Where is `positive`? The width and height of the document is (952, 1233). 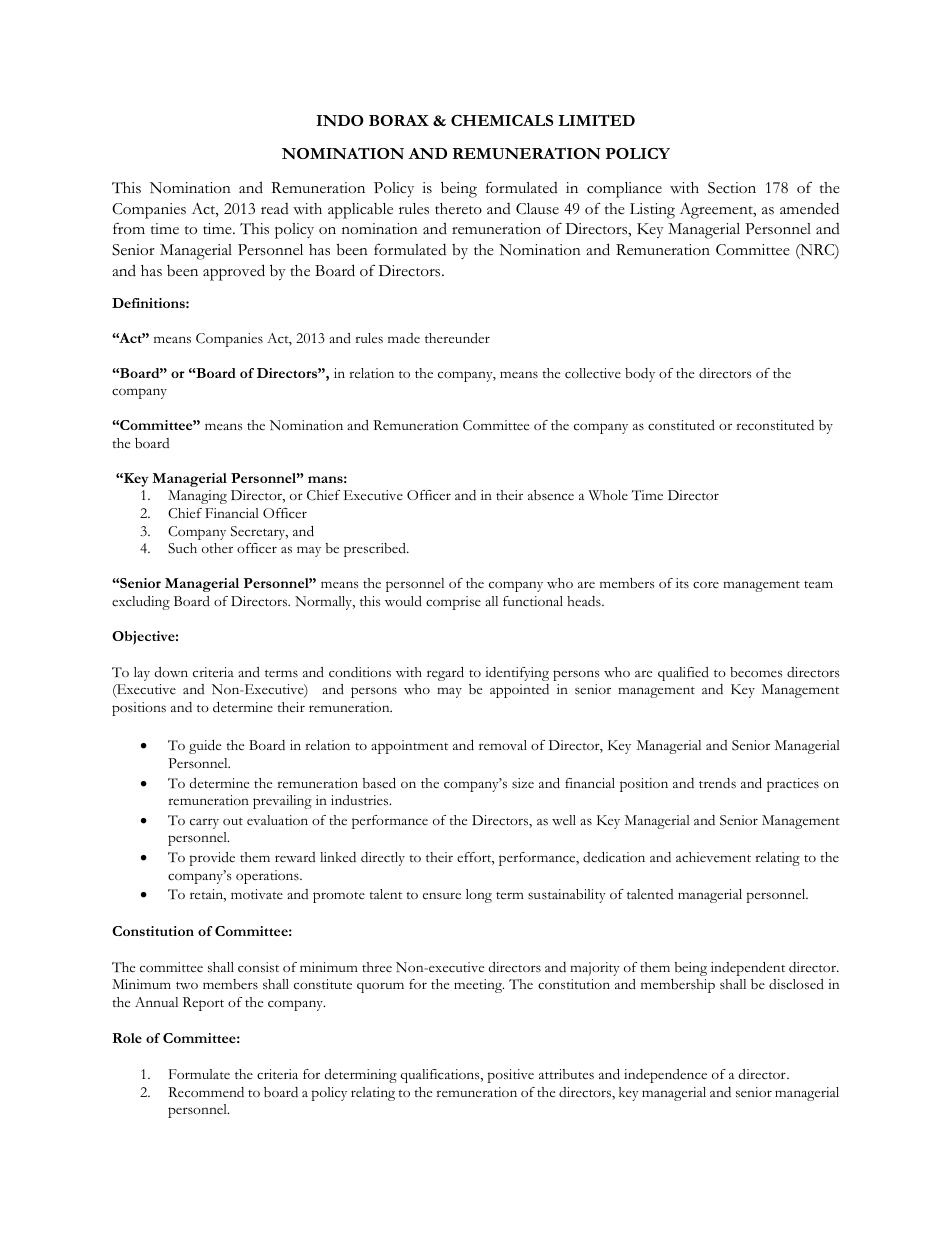
positive is located at coordinates (511, 1076).
